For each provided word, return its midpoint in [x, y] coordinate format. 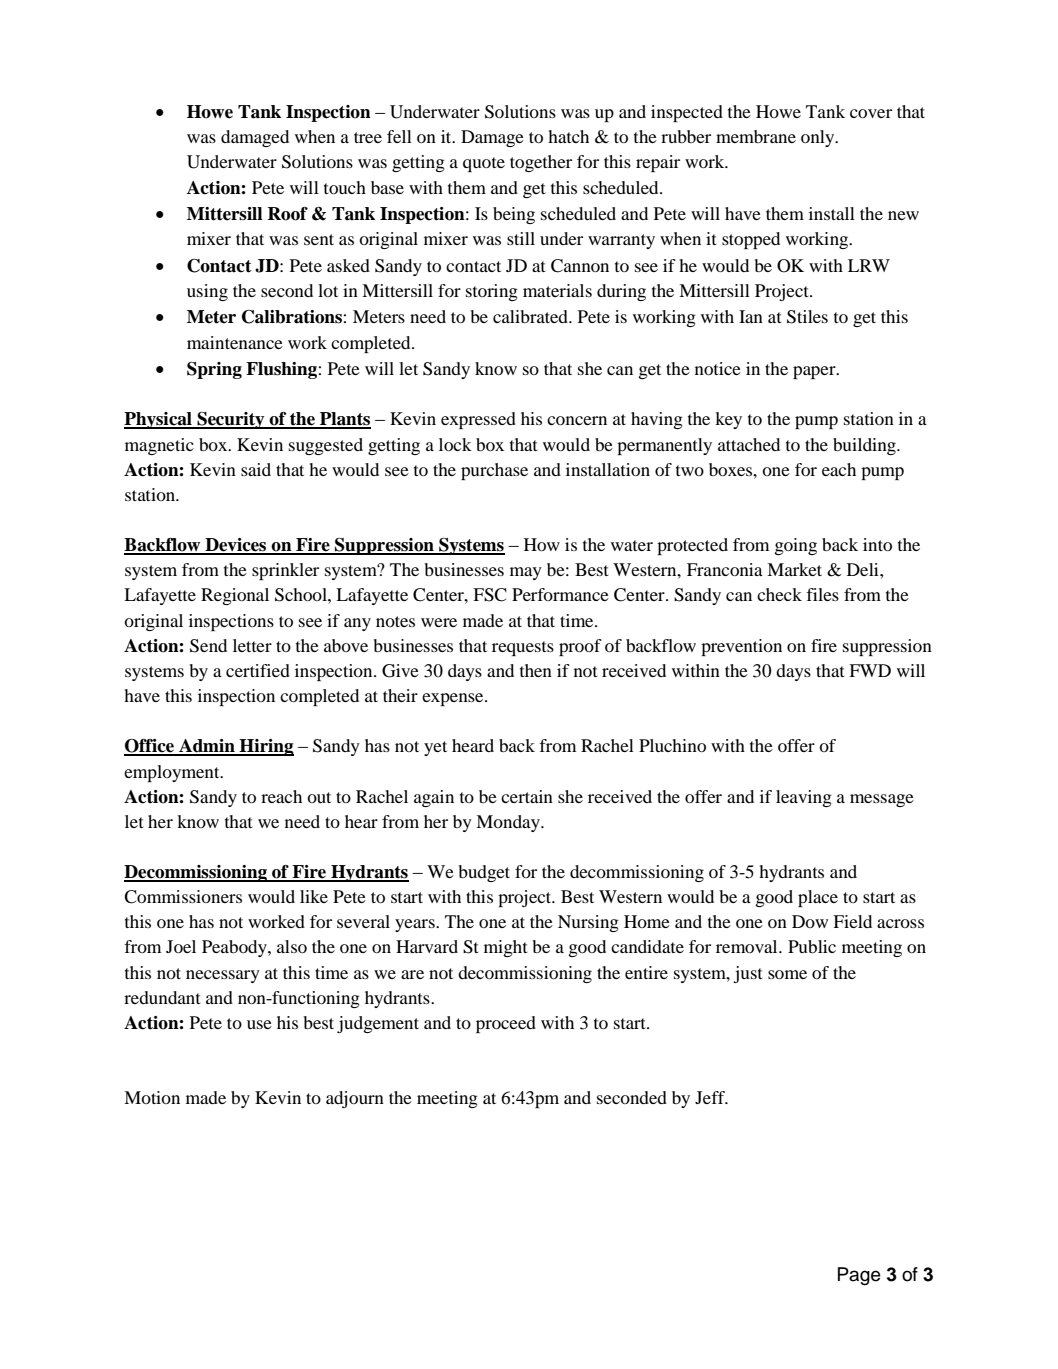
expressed [478, 420]
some [787, 974]
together [541, 163]
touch [345, 187]
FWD [870, 670]
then [536, 670]
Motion [152, 1097]
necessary [223, 976]
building [865, 446]
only [819, 138]
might [505, 948]
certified [258, 670]
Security [231, 420]
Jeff [711, 1097]
